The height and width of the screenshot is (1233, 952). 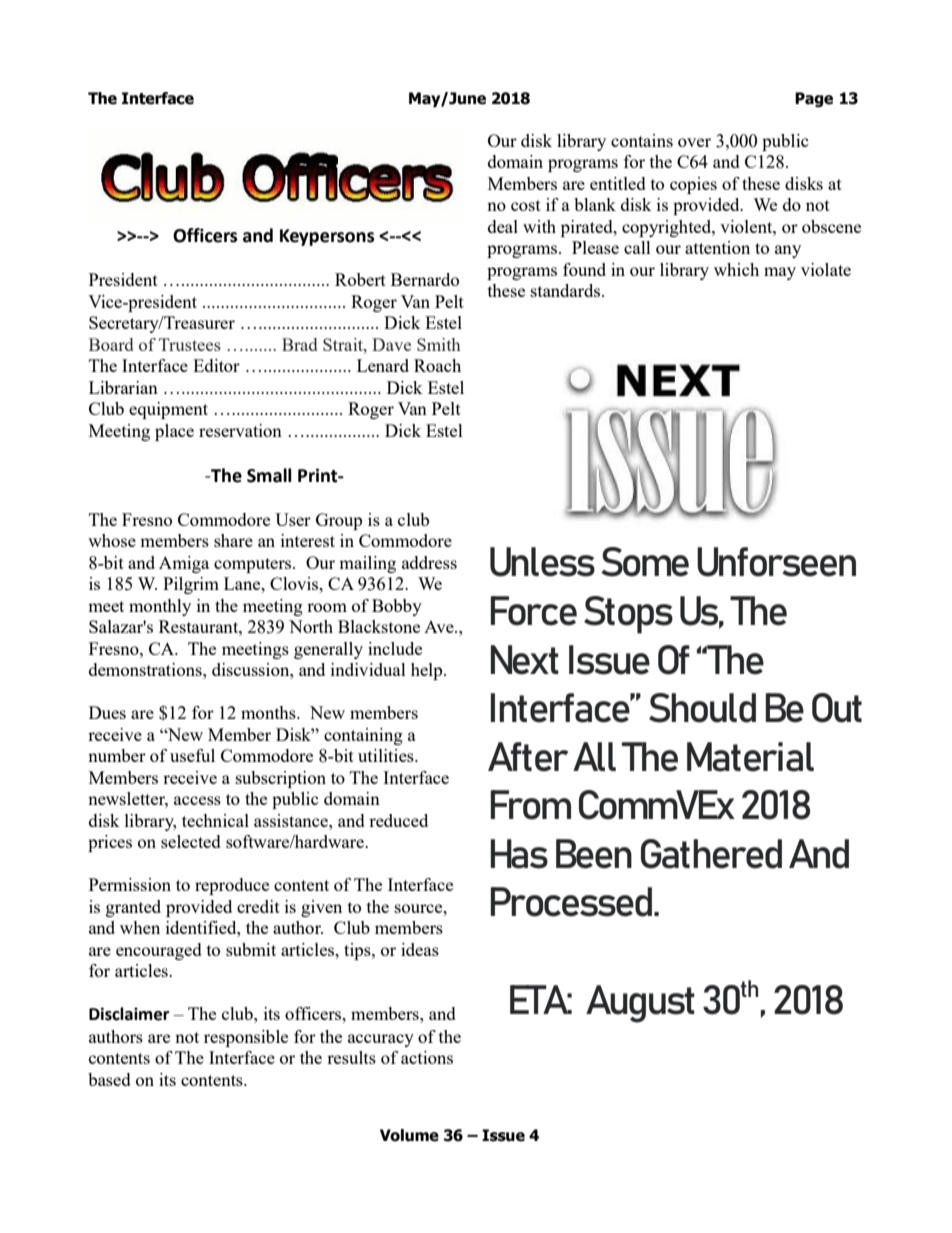 What do you see at coordinates (694, 142) in the screenshot?
I see `over` at bounding box center [694, 142].
